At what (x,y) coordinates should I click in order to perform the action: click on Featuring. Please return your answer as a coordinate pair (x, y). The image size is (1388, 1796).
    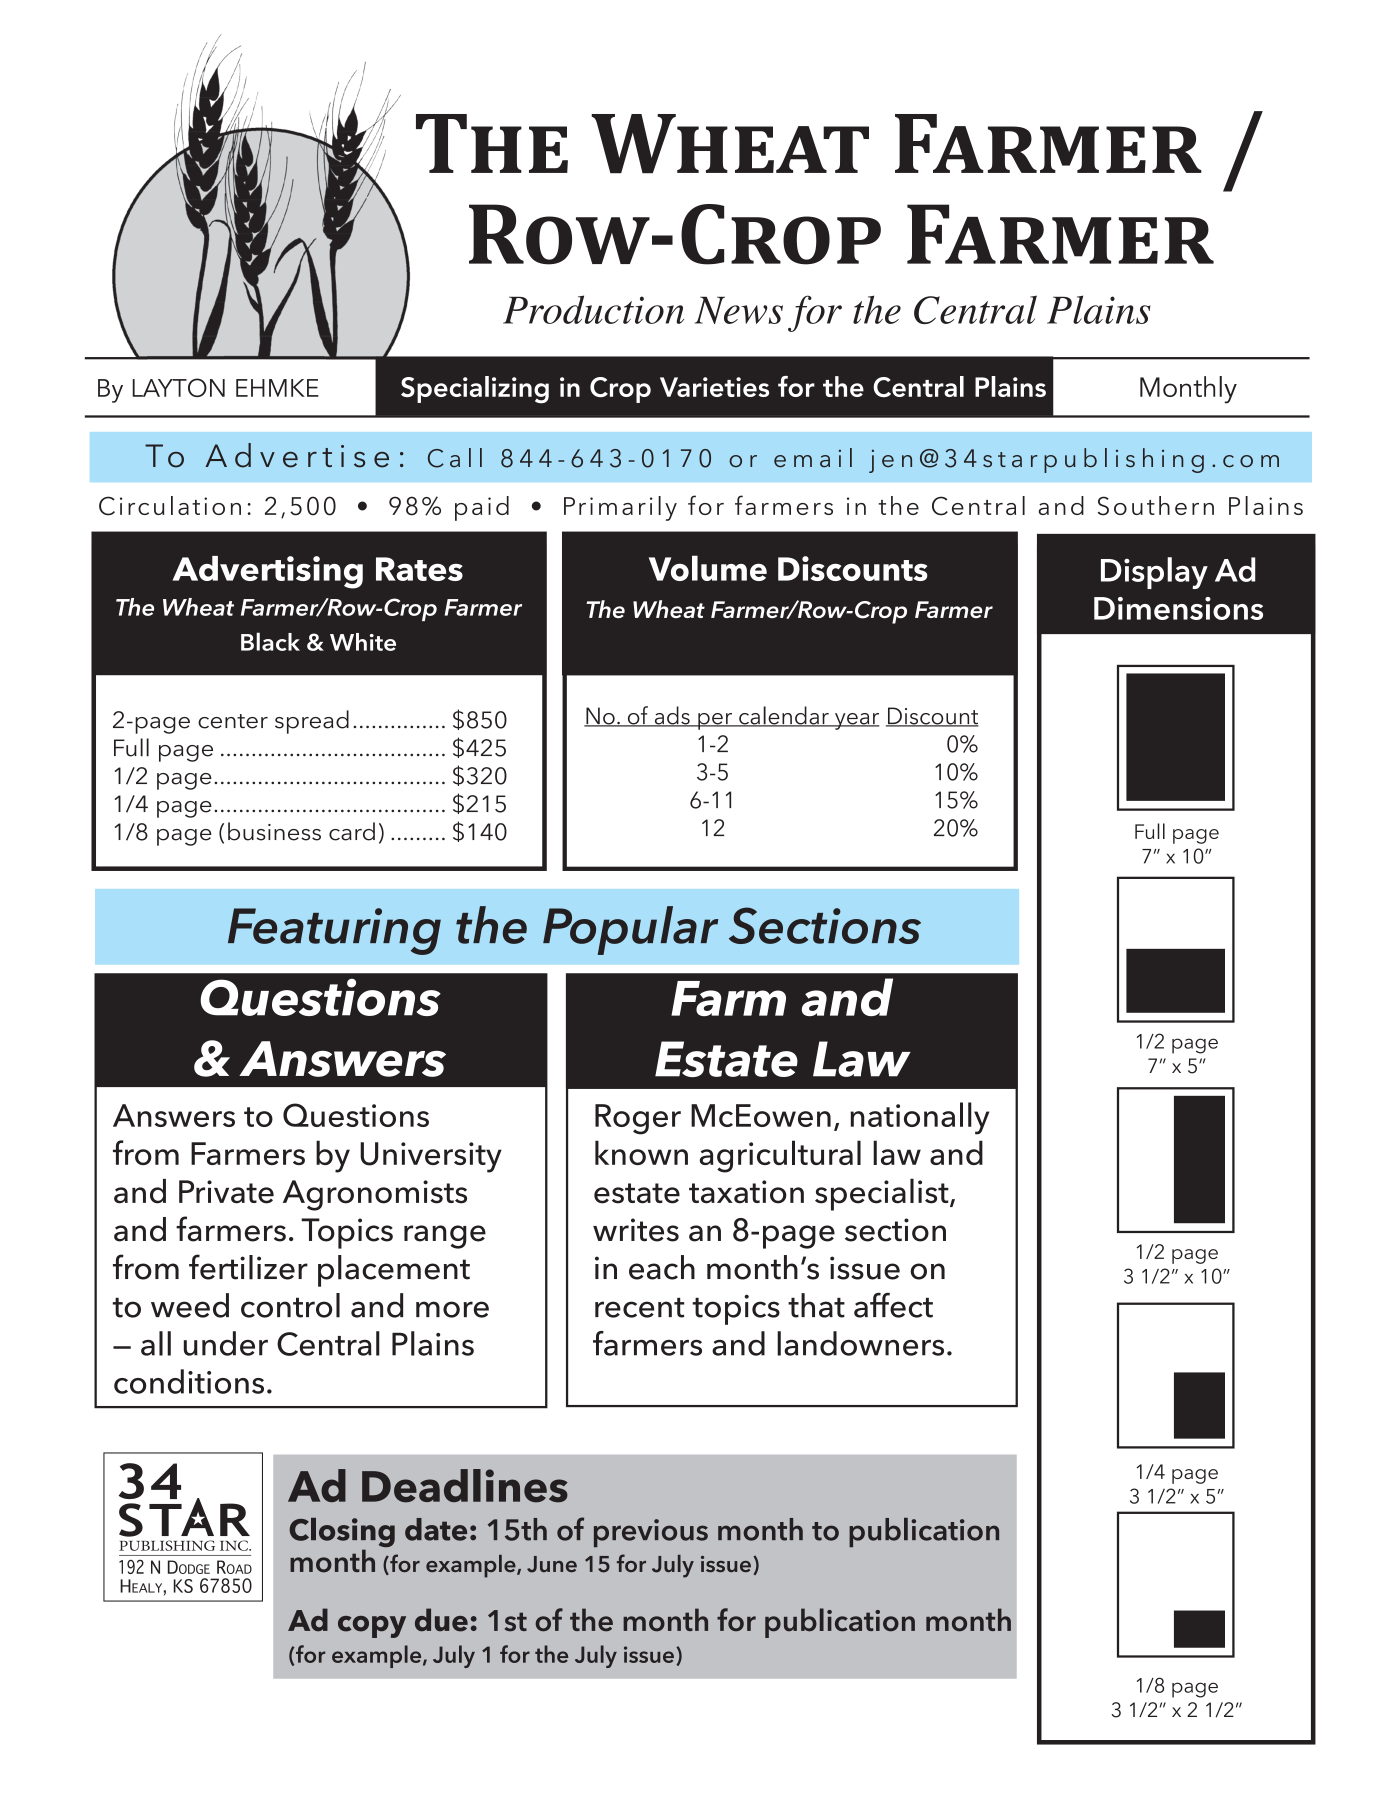
    Looking at the image, I should click on (334, 931).
